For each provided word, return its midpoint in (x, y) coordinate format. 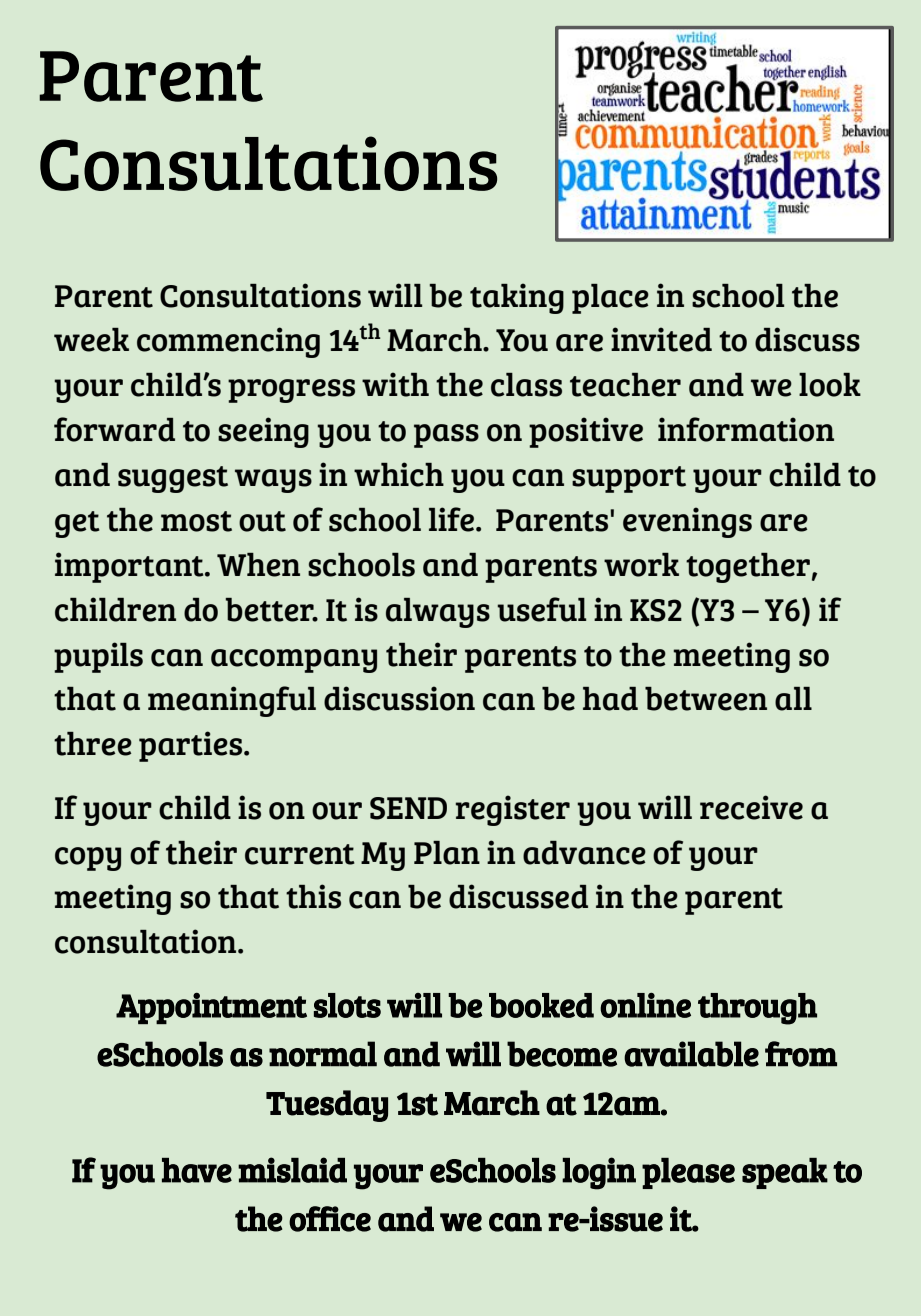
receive (751, 807)
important (130, 567)
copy (88, 859)
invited (661, 339)
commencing (228, 342)
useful (541, 609)
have (197, 1170)
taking (517, 298)
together (748, 568)
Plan (447, 853)
